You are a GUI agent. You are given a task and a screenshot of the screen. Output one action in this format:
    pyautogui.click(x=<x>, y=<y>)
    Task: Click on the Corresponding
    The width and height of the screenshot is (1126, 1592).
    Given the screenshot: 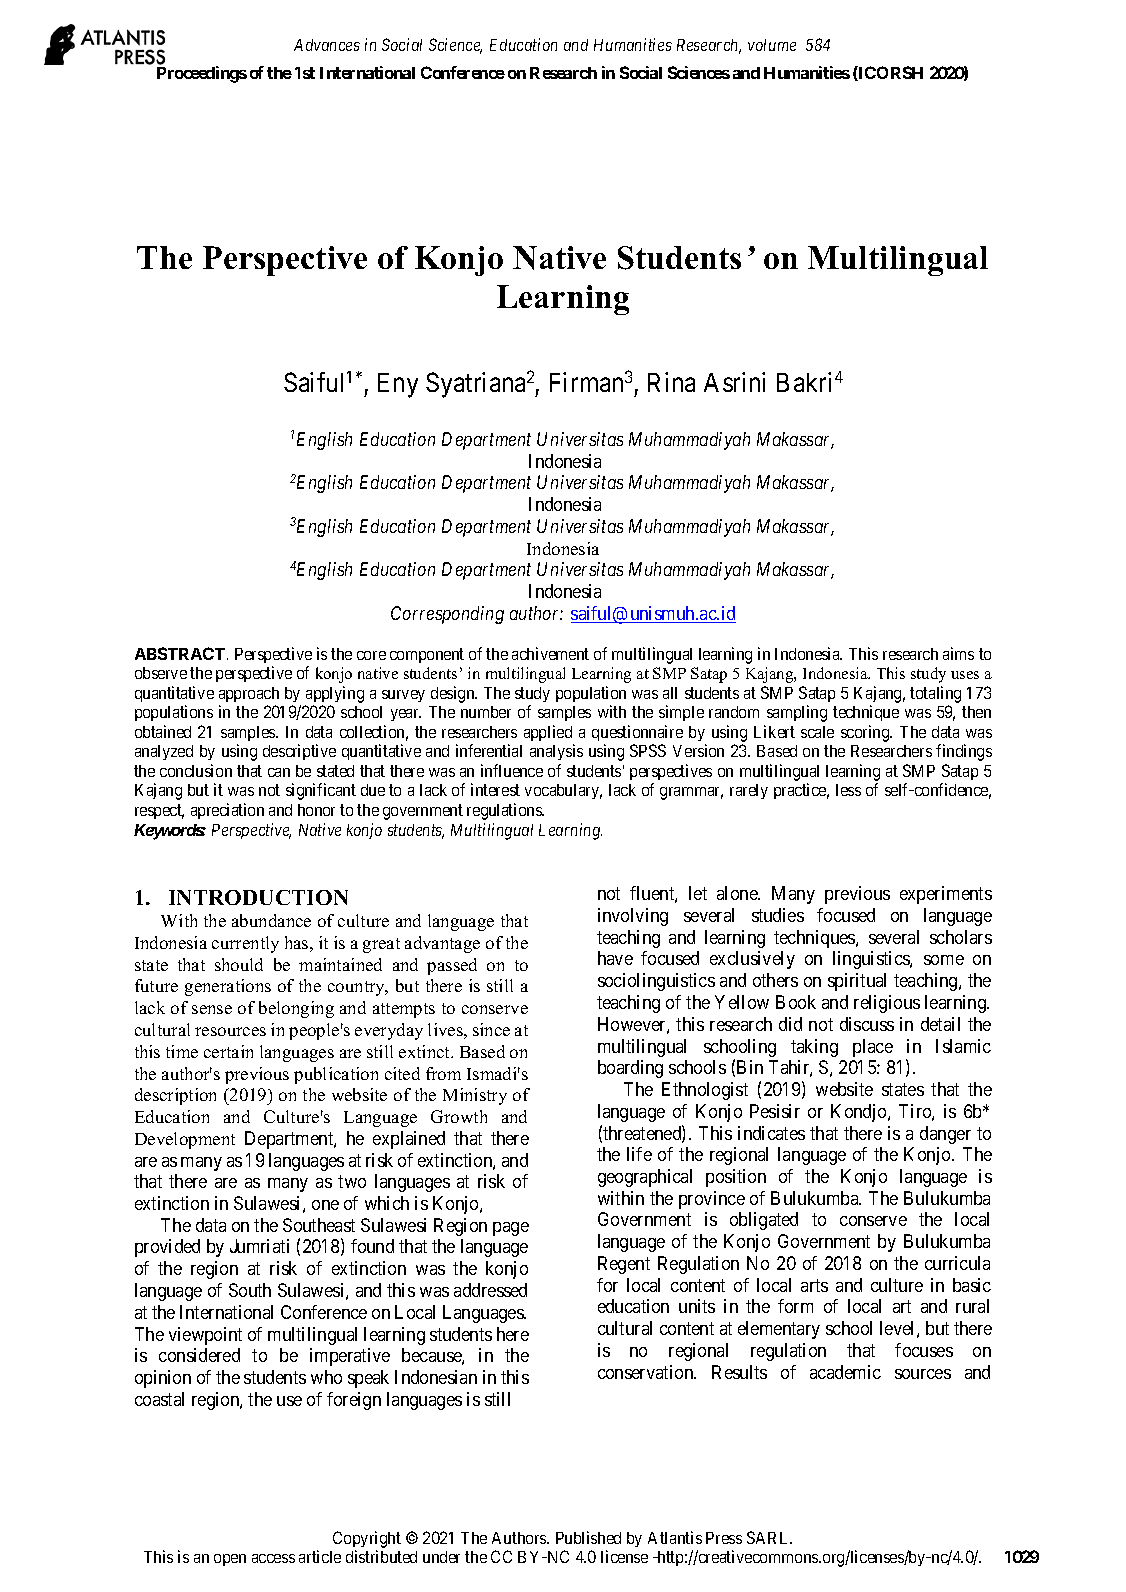 What is the action you would take?
    pyautogui.click(x=447, y=615)
